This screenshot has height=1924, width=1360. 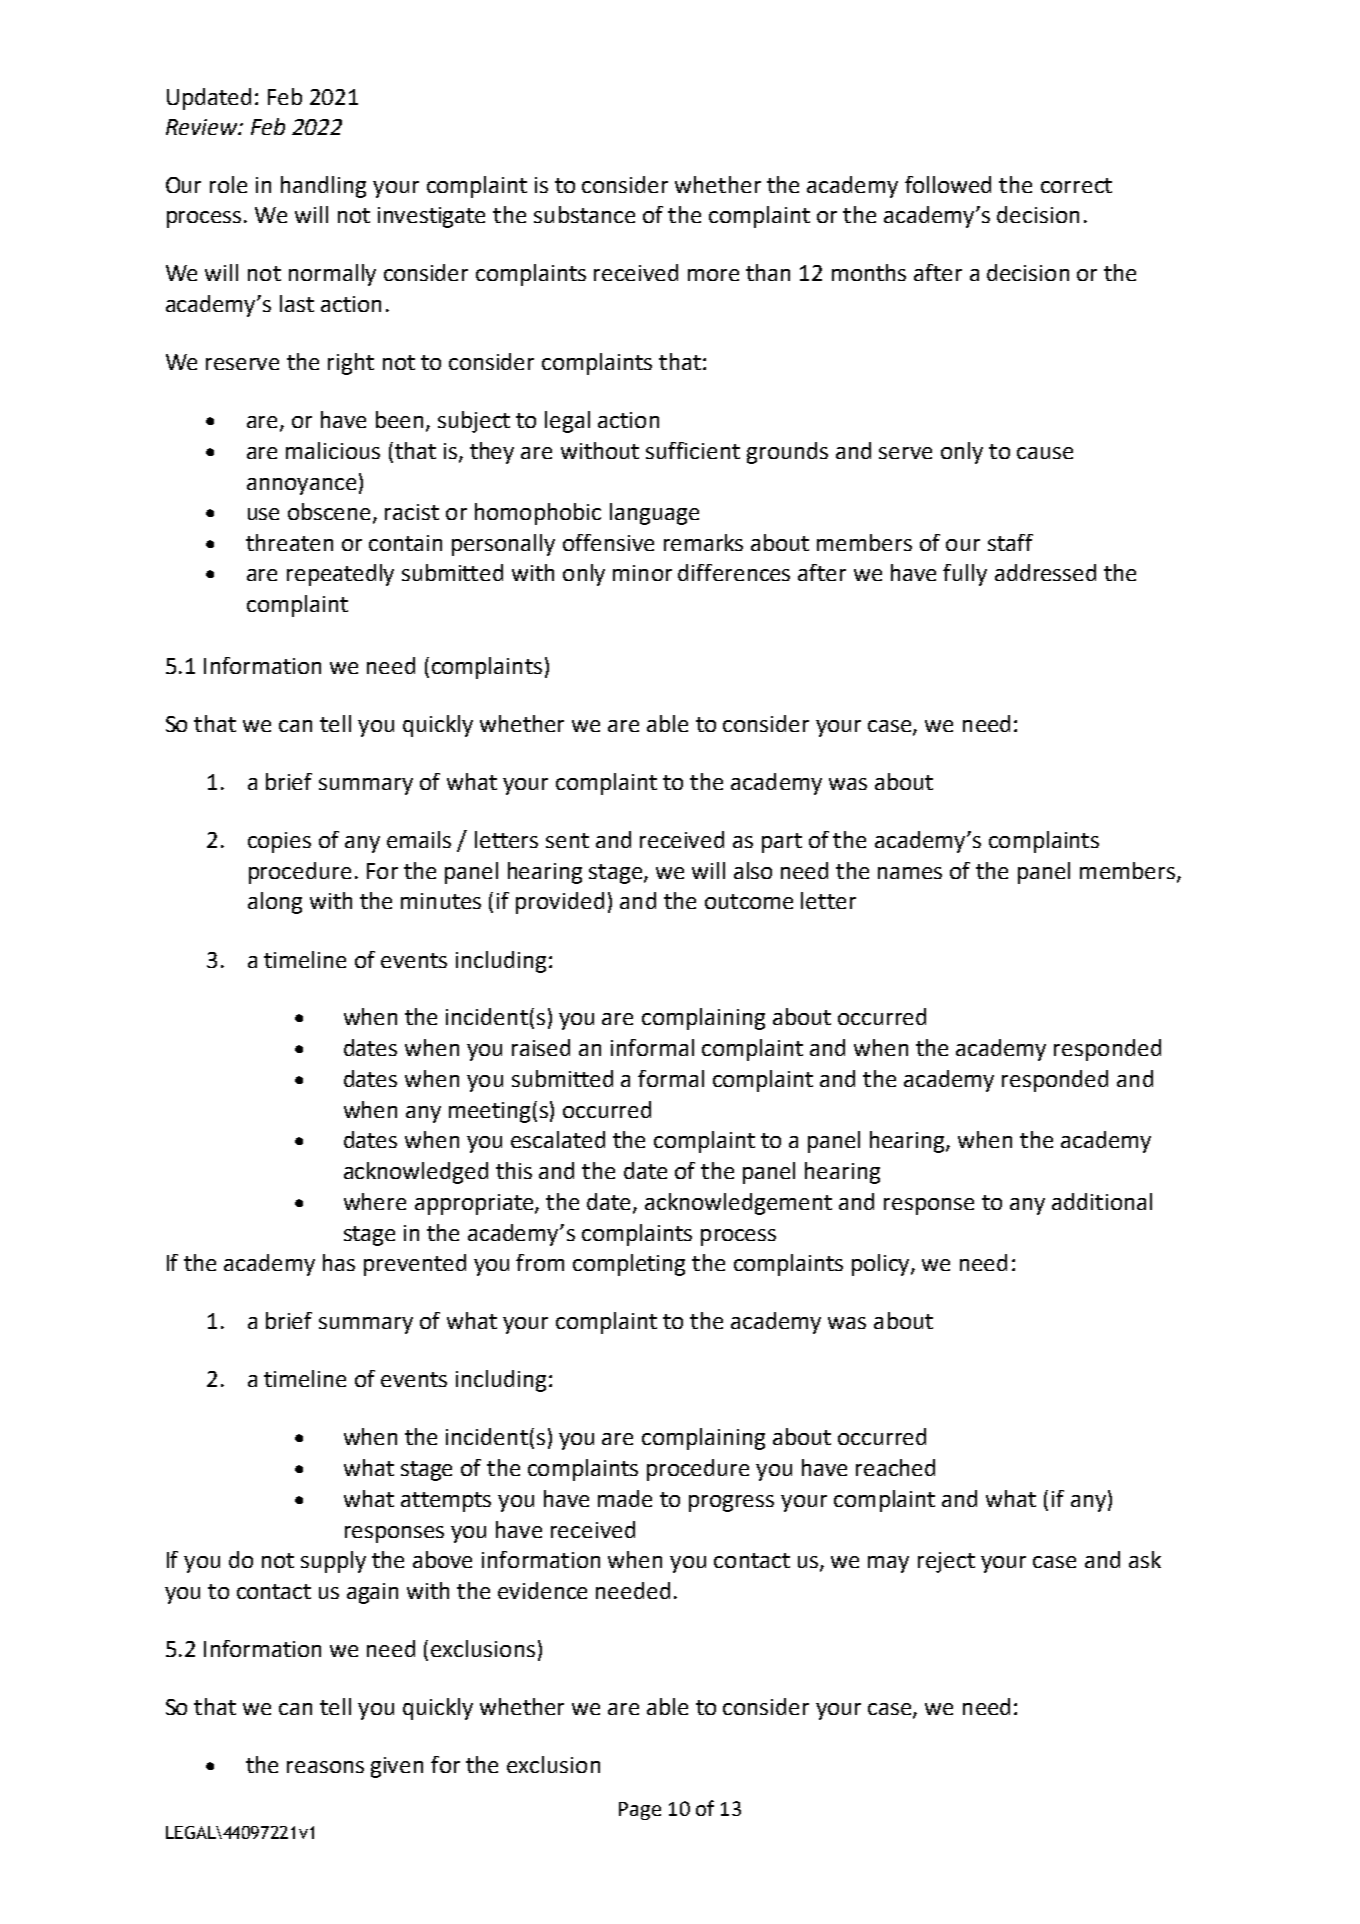 I want to click on correct, so click(x=1076, y=185).
